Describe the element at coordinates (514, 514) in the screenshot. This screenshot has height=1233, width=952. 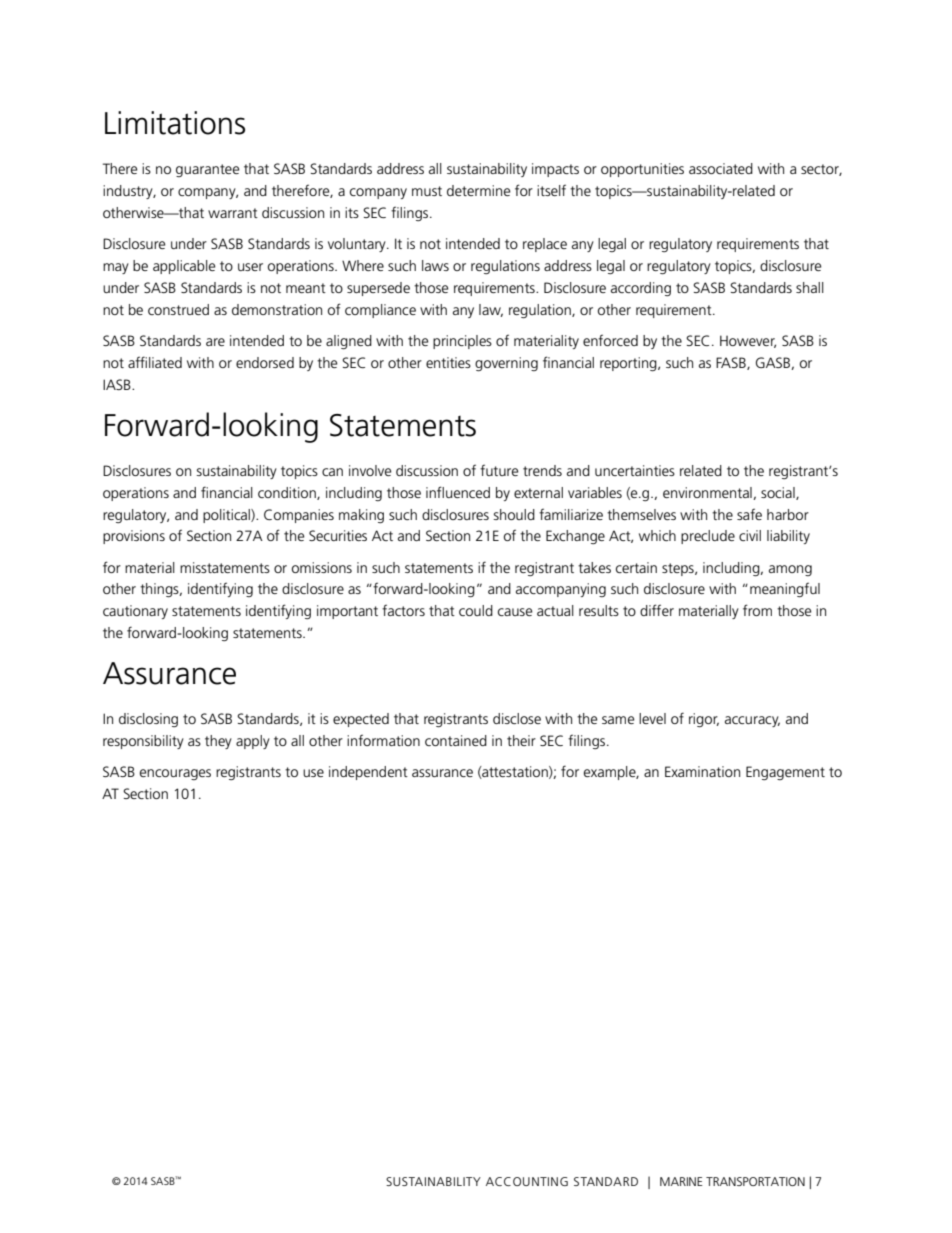
I see `should` at that location.
